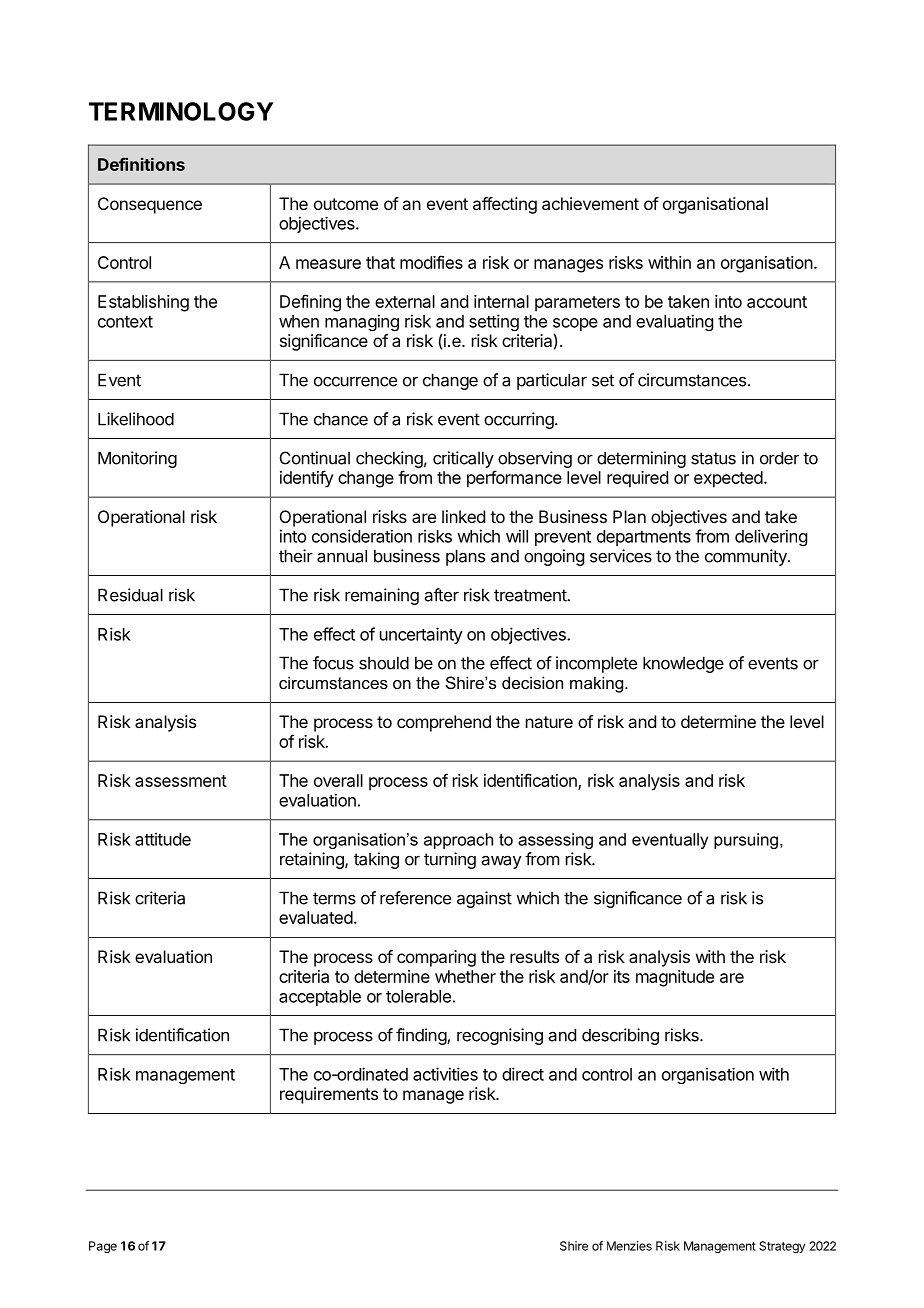 This screenshot has height=1308, width=924. I want to click on comparing, so click(436, 958).
